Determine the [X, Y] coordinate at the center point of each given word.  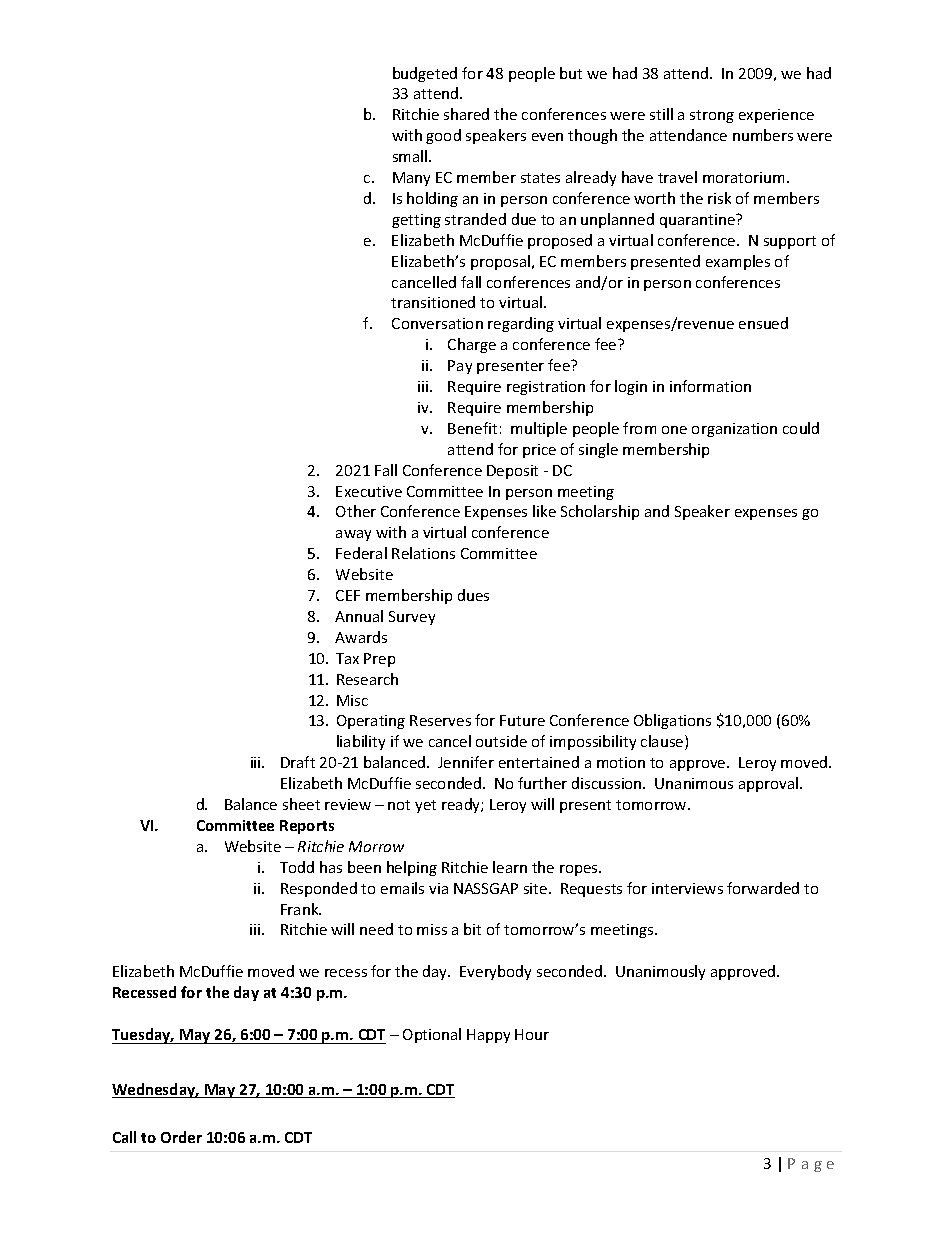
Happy [488, 1036]
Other [356, 511]
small [411, 156]
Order [181, 1137]
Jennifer [466, 762]
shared [466, 114]
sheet [301, 804]
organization [734, 430]
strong [712, 116]
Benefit [472, 428]
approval [770, 784]
